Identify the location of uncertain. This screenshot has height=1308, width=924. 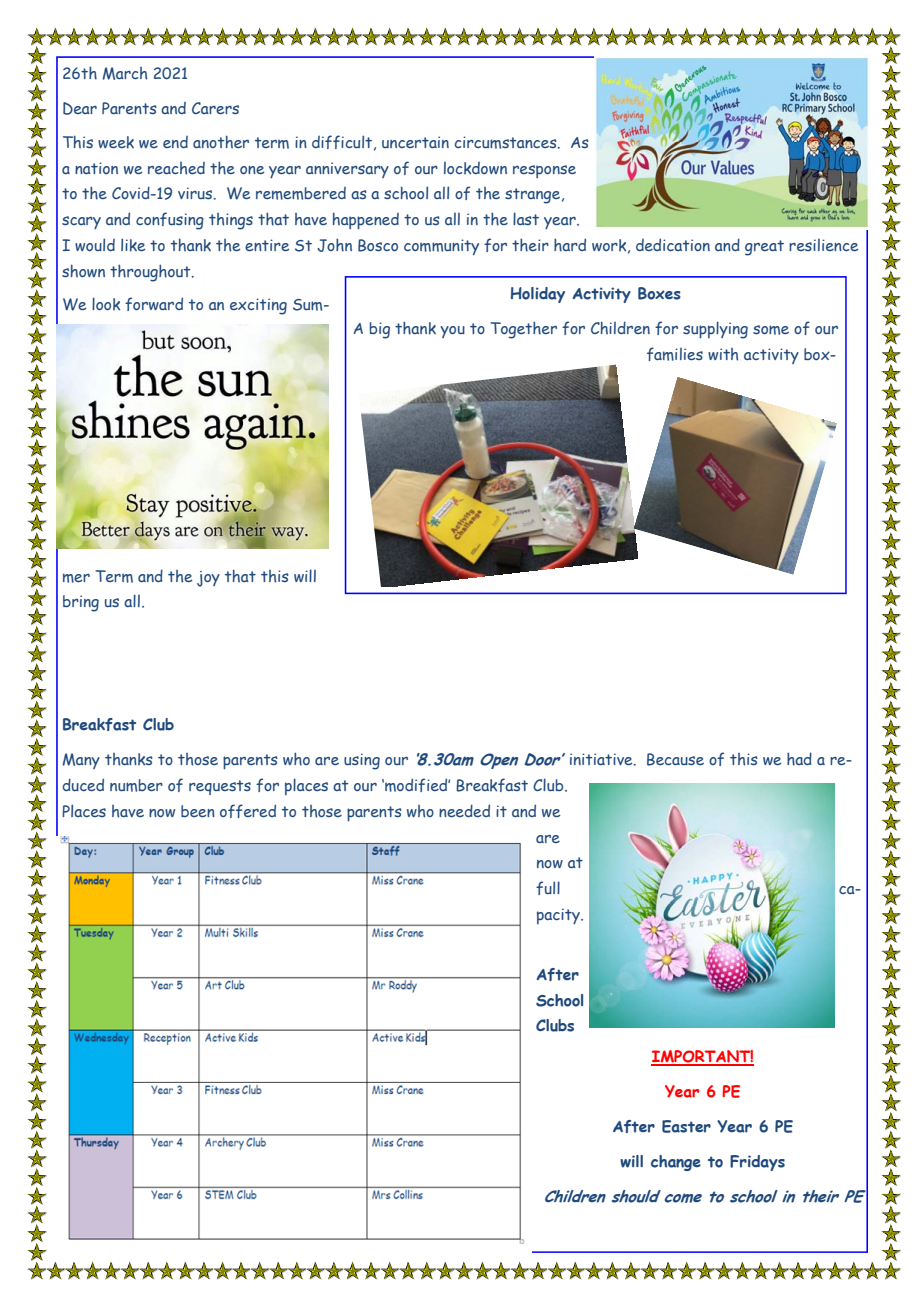
(415, 142).
